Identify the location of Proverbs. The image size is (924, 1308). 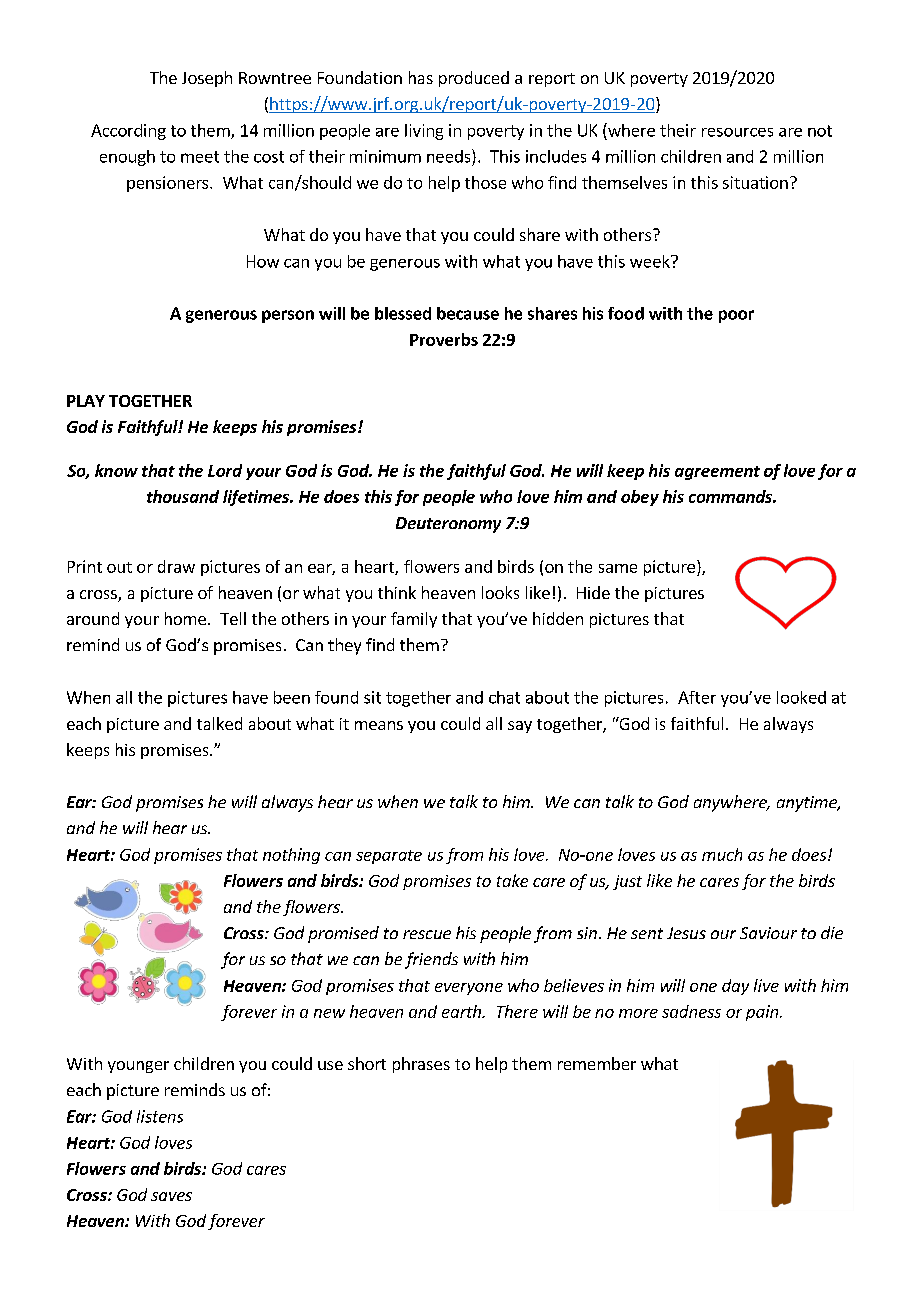
(444, 339).
